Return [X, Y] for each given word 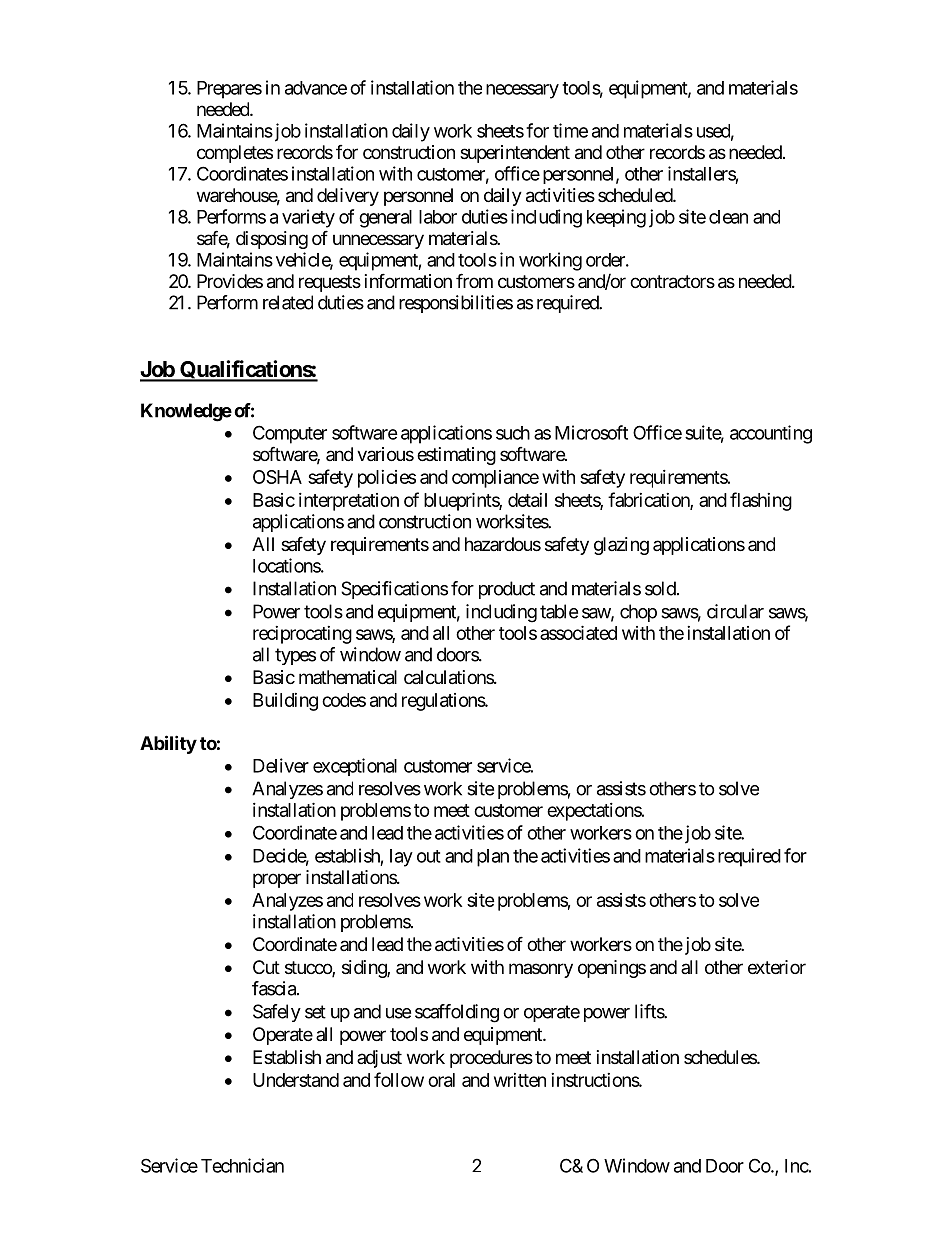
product [507, 590]
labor [438, 217]
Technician [242, 1165]
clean [728, 217]
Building [285, 702]
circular [735, 611]
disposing [272, 240]
